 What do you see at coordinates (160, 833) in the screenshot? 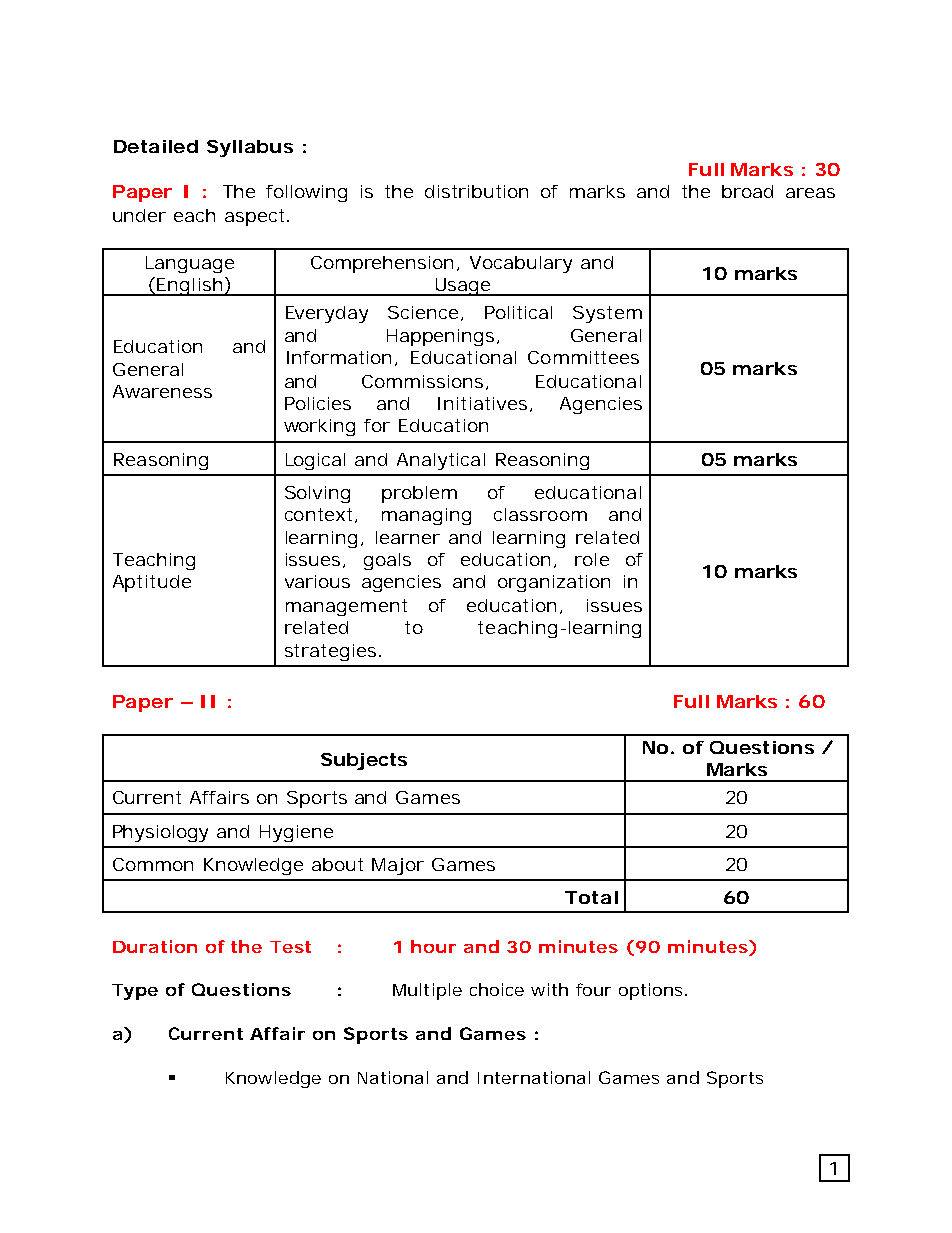
I see `Physiology` at bounding box center [160, 833].
